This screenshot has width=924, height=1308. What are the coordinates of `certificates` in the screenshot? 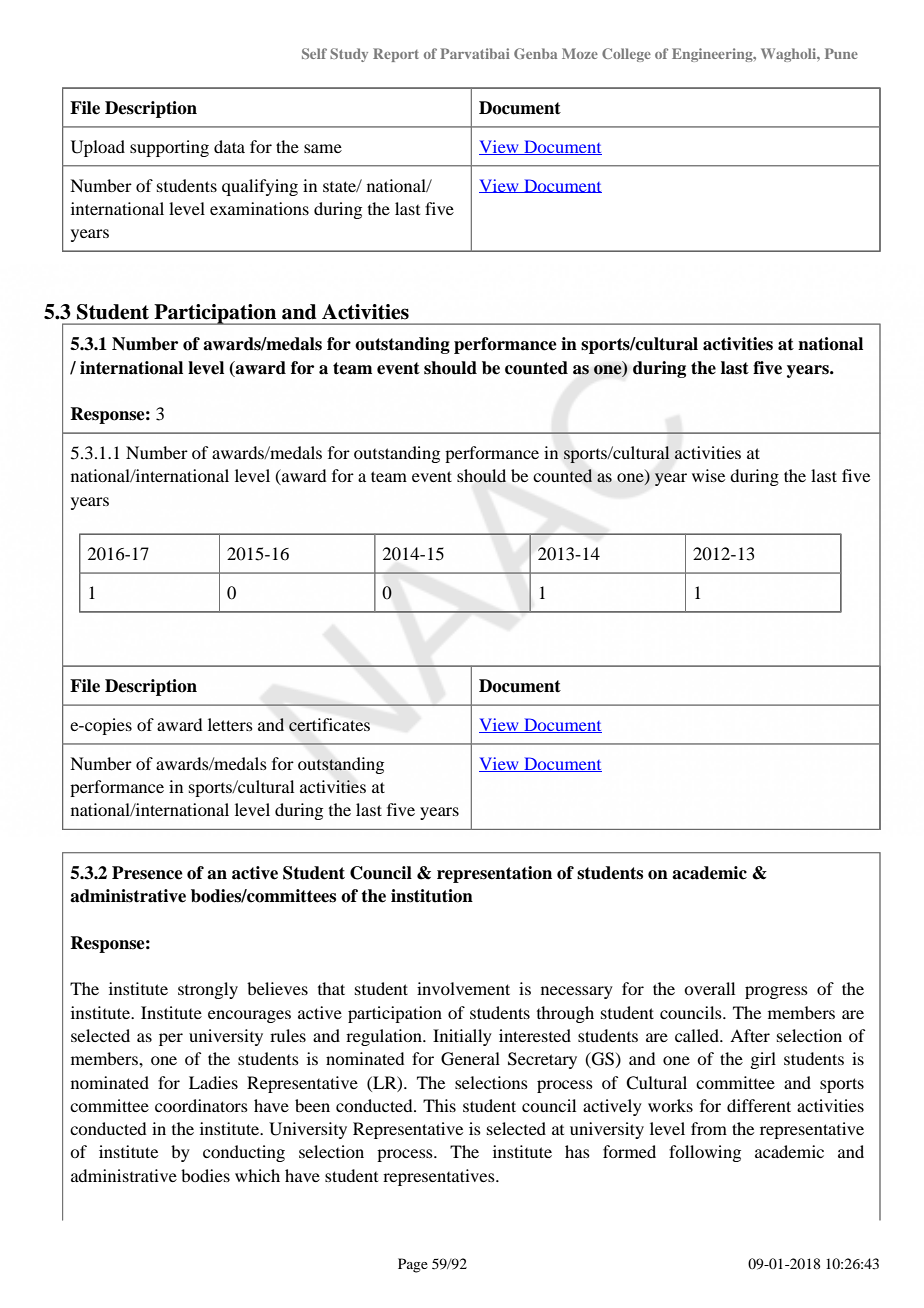 It's located at (329, 725).
